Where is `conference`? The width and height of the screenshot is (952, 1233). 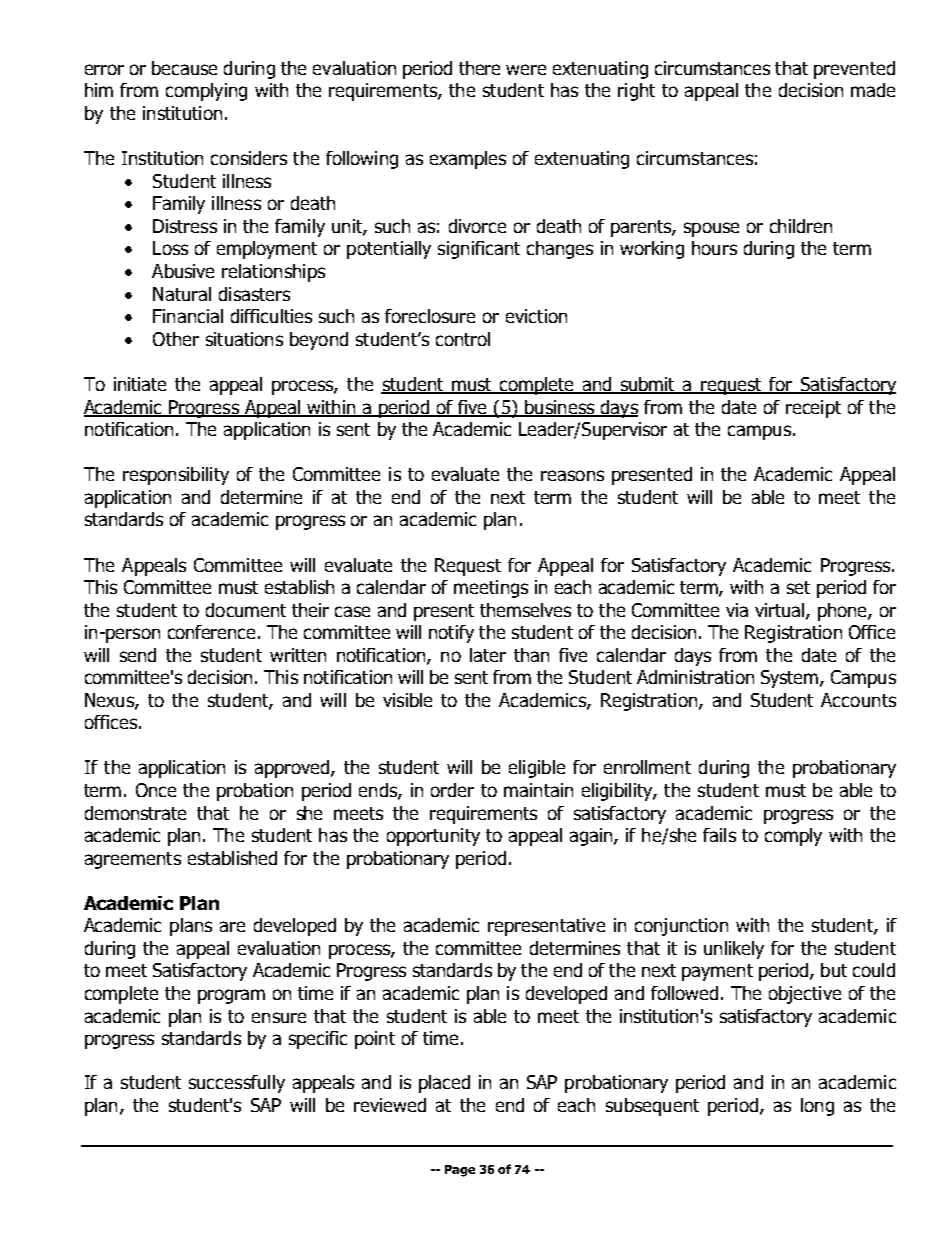
conference is located at coordinates (213, 632).
